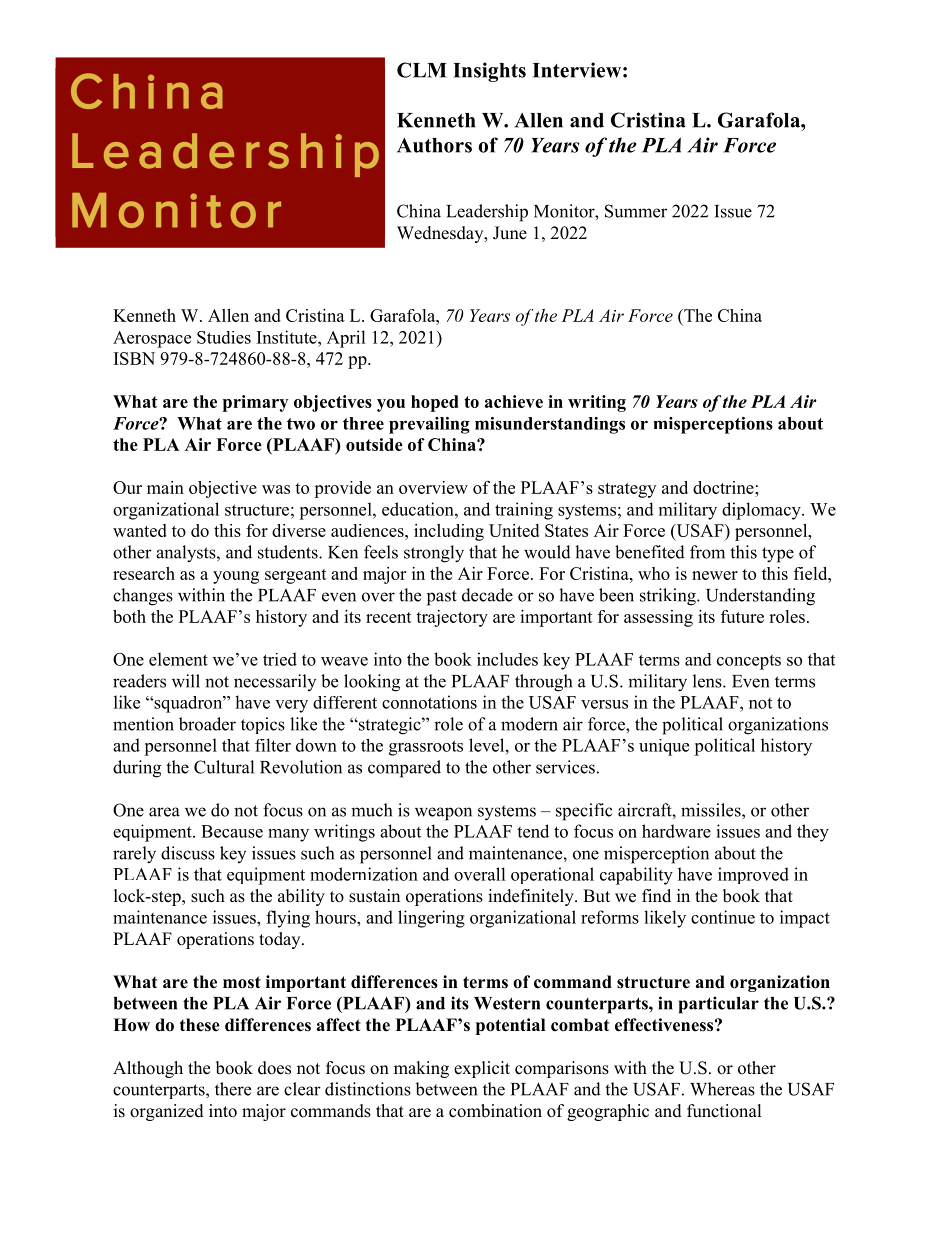 The image size is (952, 1233). Describe the element at coordinates (489, 72) in the image. I see `Insights` at that location.
